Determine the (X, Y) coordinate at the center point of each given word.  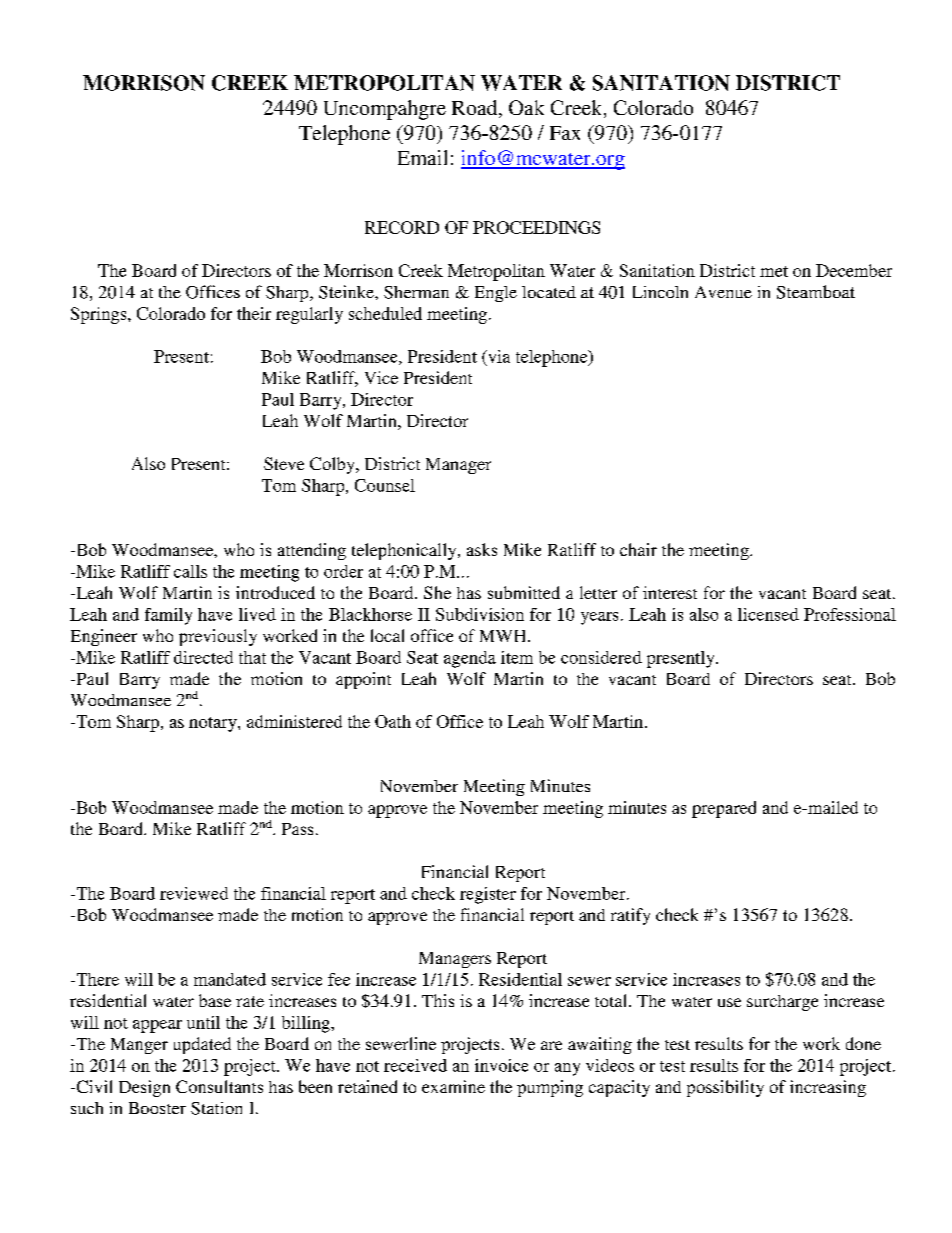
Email (422, 157)
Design (144, 1088)
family (168, 616)
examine (453, 1086)
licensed (768, 614)
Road (476, 109)
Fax (565, 133)
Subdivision (480, 614)
